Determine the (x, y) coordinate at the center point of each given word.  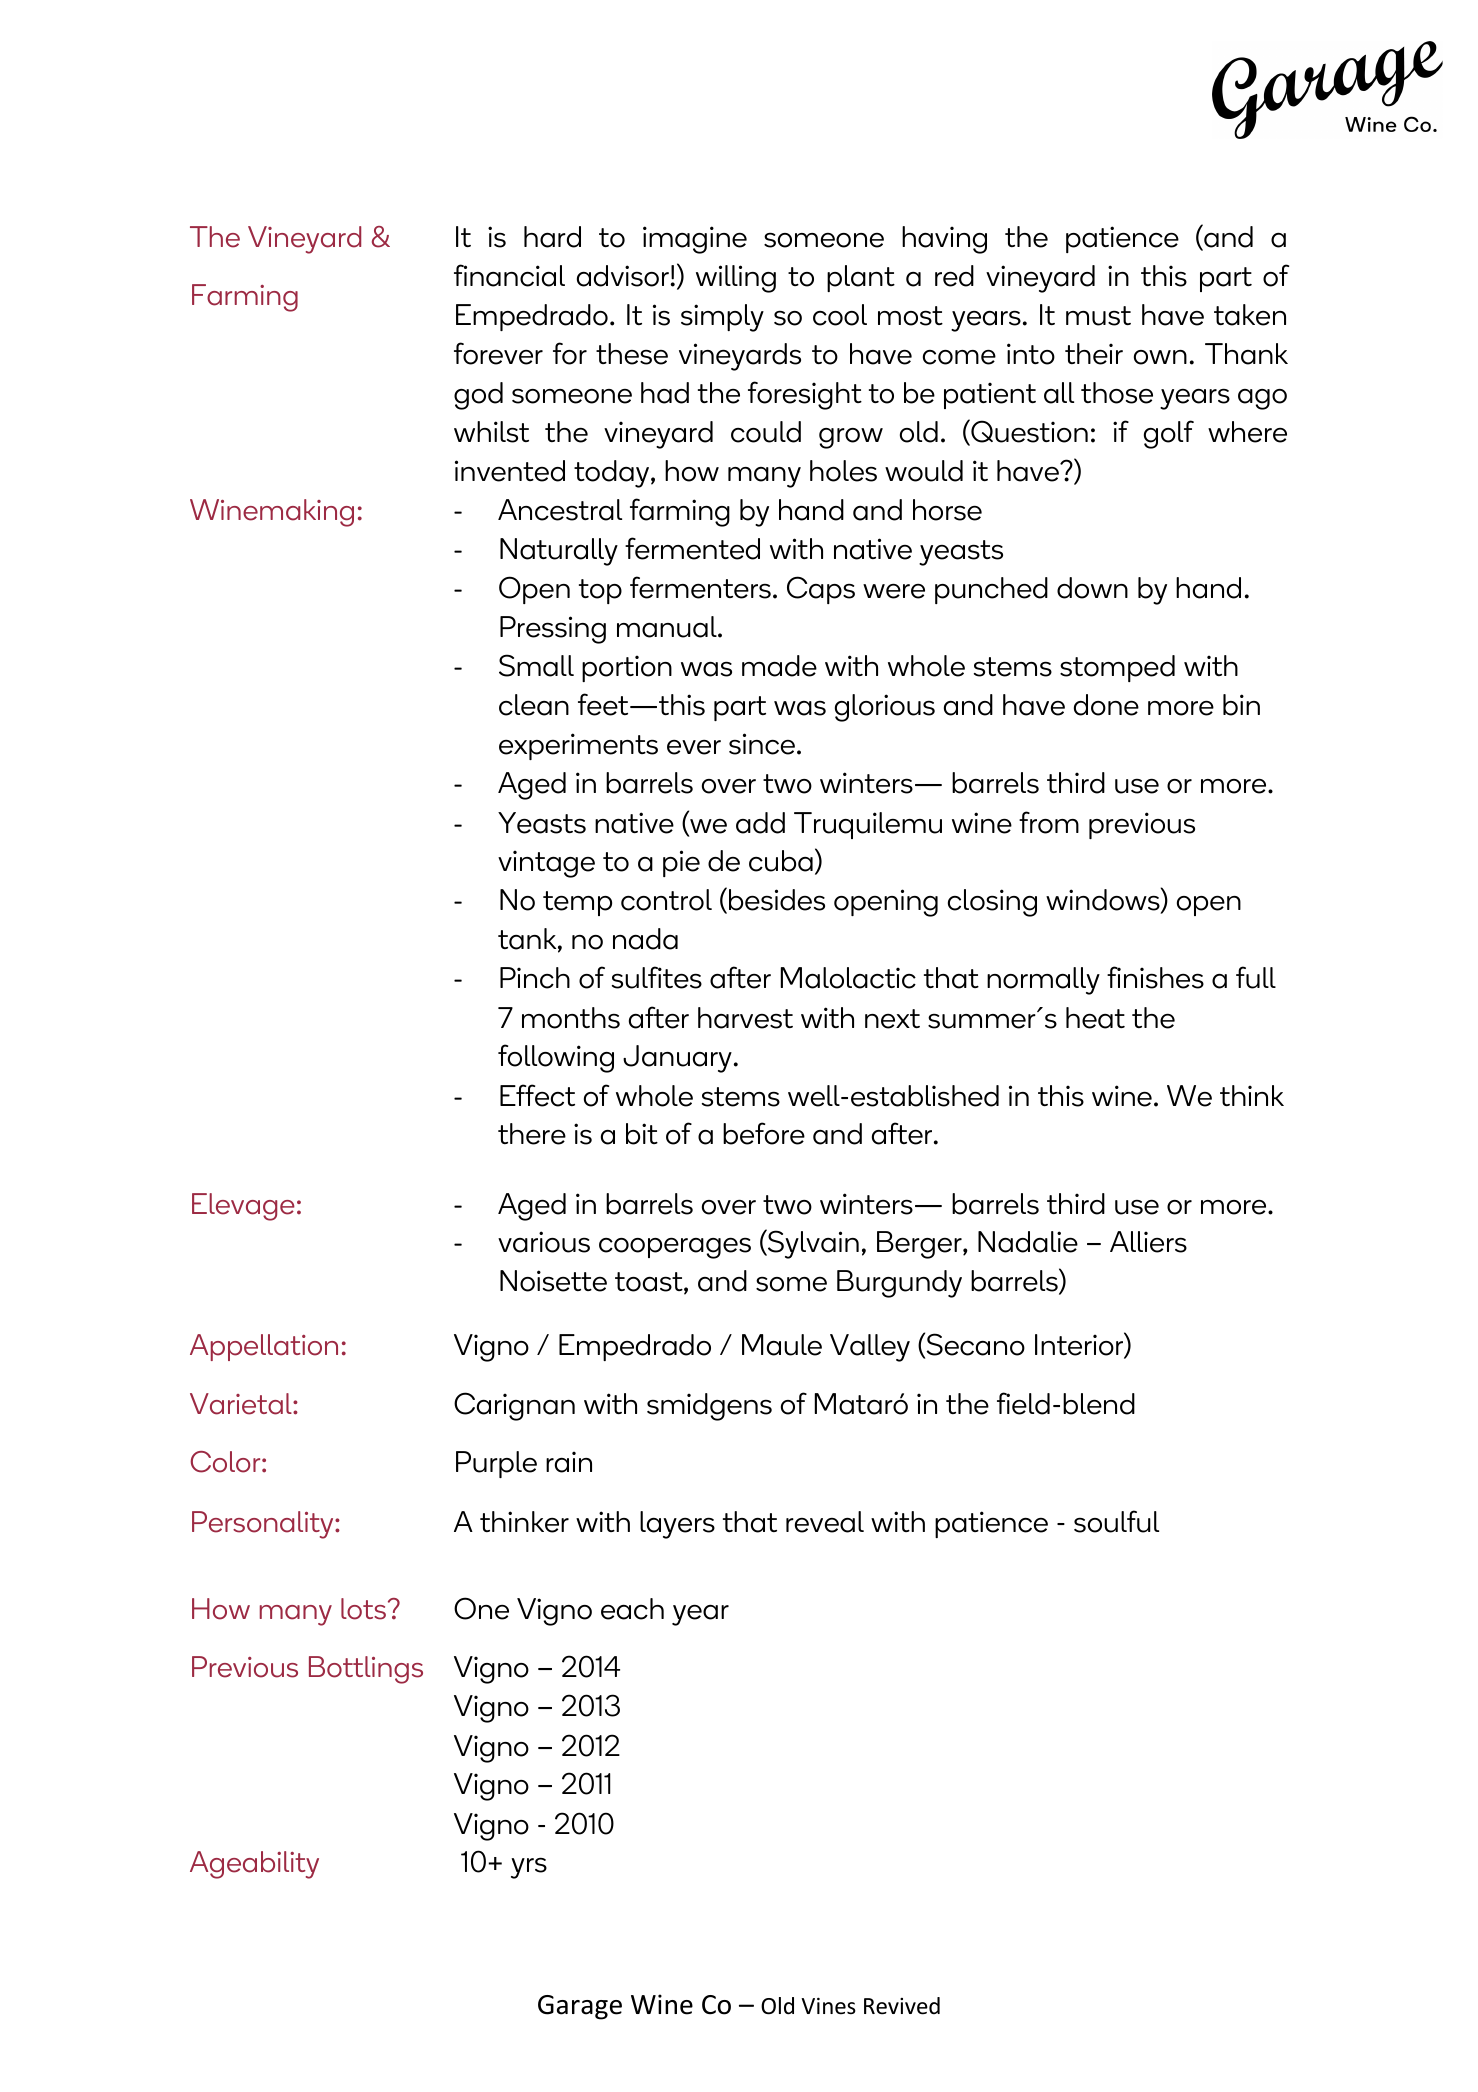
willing (736, 279)
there (532, 1134)
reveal (825, 1522)
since (762, 744)
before (764, 1133)
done (1106, 705)
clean (534, 705)
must (1098, 316)
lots (363, 1609)
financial (509, 275)
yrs (529, 1868)
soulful (1116, 1521)
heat (1095, 1018)
